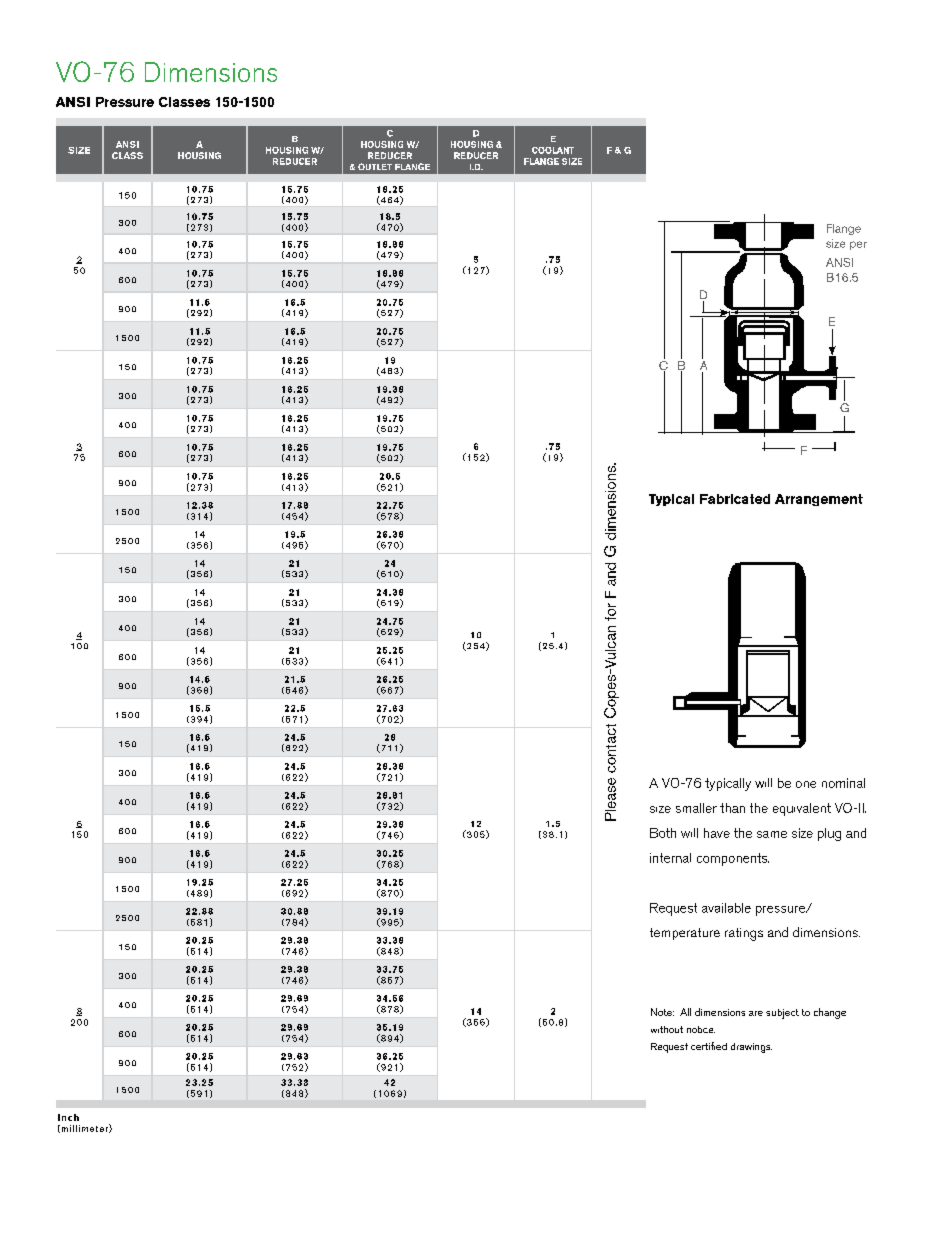 Image resolution: width=952 pixels, height=1233 pixels. I want to click on COOLANT, so click(553, 150).
